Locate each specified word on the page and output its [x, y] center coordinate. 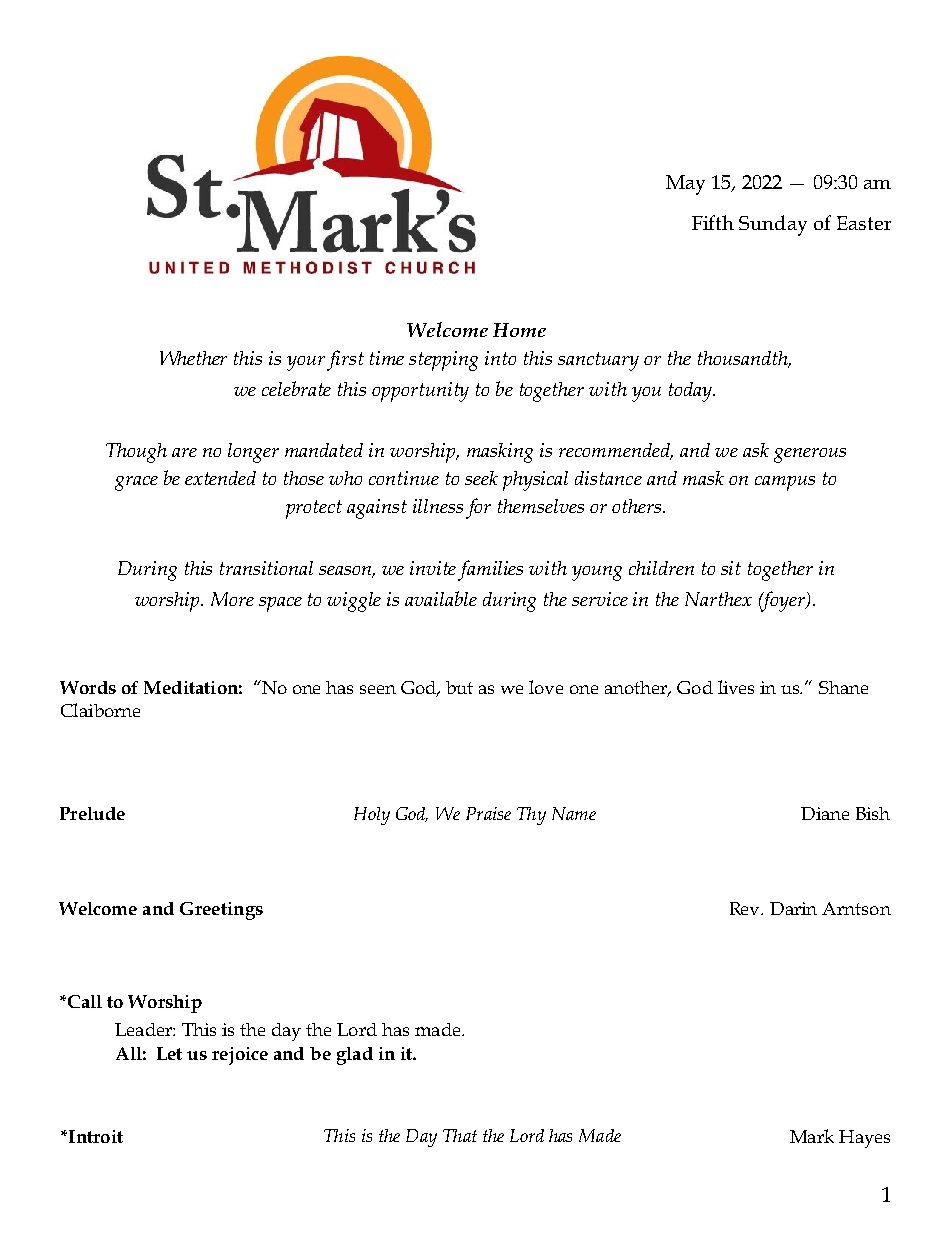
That [460, 1135]
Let [169, 1053]
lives [736, 687]
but [459, 687]
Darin [793, 908]
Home [519, 330]
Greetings [221, 911]
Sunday [773, 225]
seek [481, 478]
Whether [193, 358]
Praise [488, 813]
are [184, 452]
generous [810, 455]
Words [88, 687]
